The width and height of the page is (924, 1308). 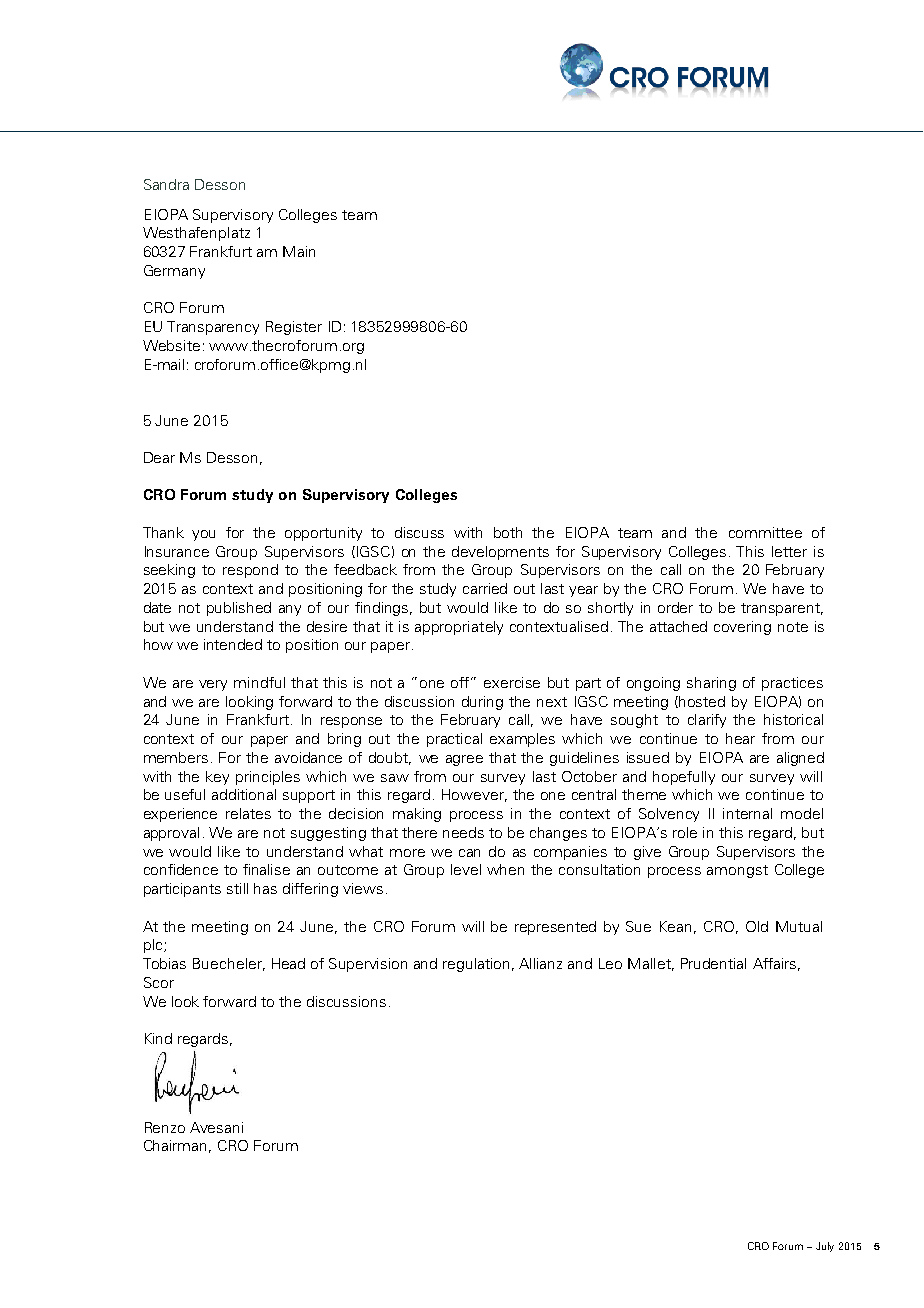 What do you see at coordinates (159, 457) in the page?
I see `Dear` at bounding box center [159, 457].
